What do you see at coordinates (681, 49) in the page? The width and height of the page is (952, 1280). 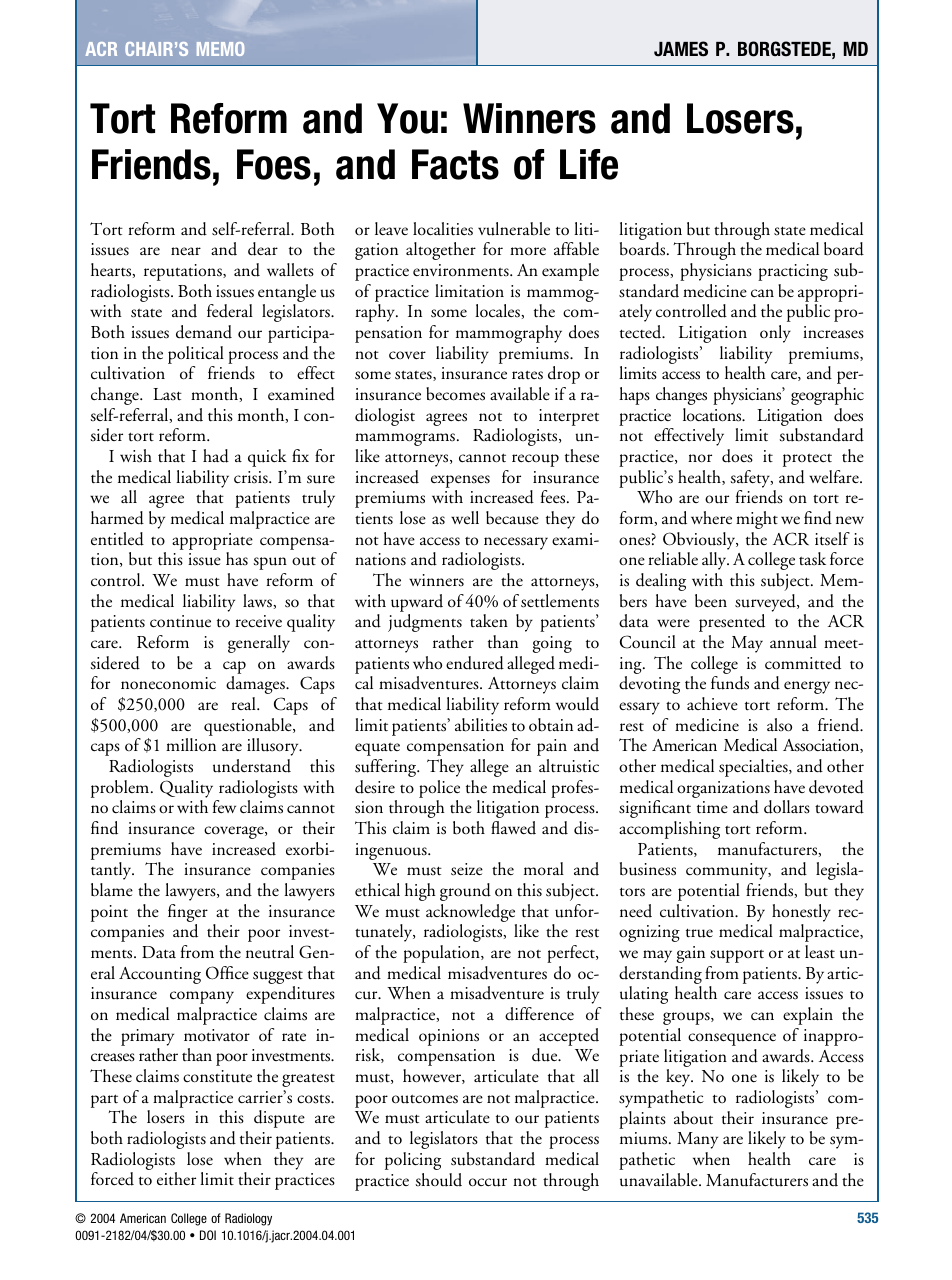 I see `JAMES` at bounding box center [681, 49].
